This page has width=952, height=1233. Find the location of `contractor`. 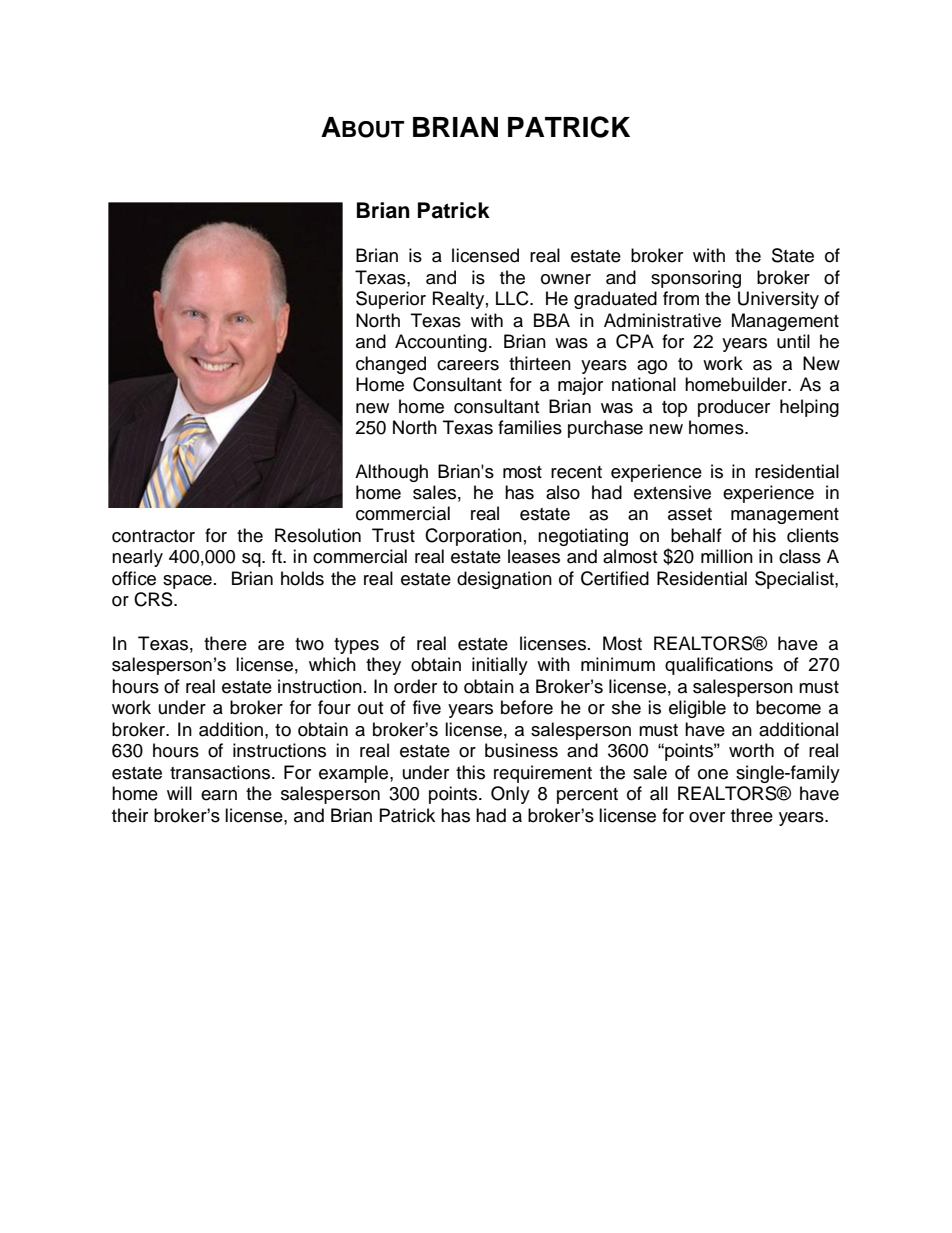

contractor is located at coordinates (153, 536).
